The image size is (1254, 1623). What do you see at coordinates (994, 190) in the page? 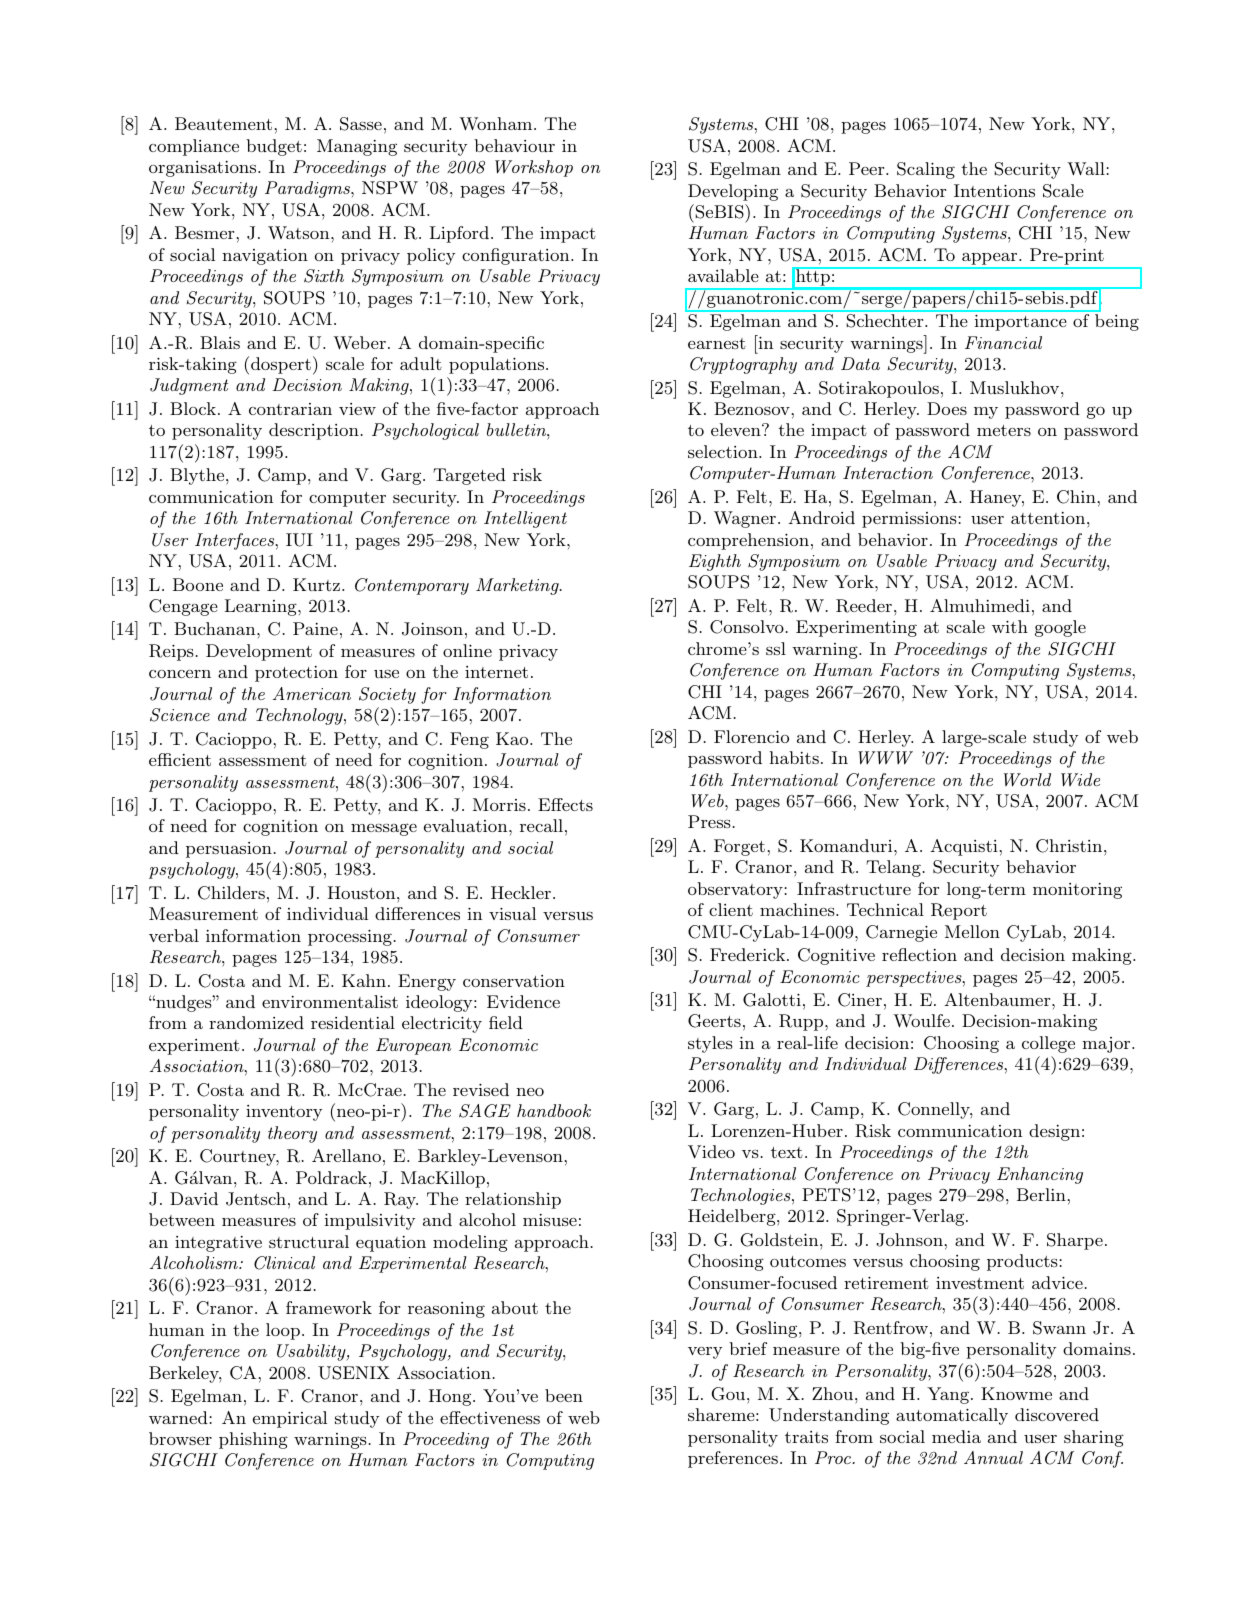
I see `Intentions` at bounding box center [994, 190].
